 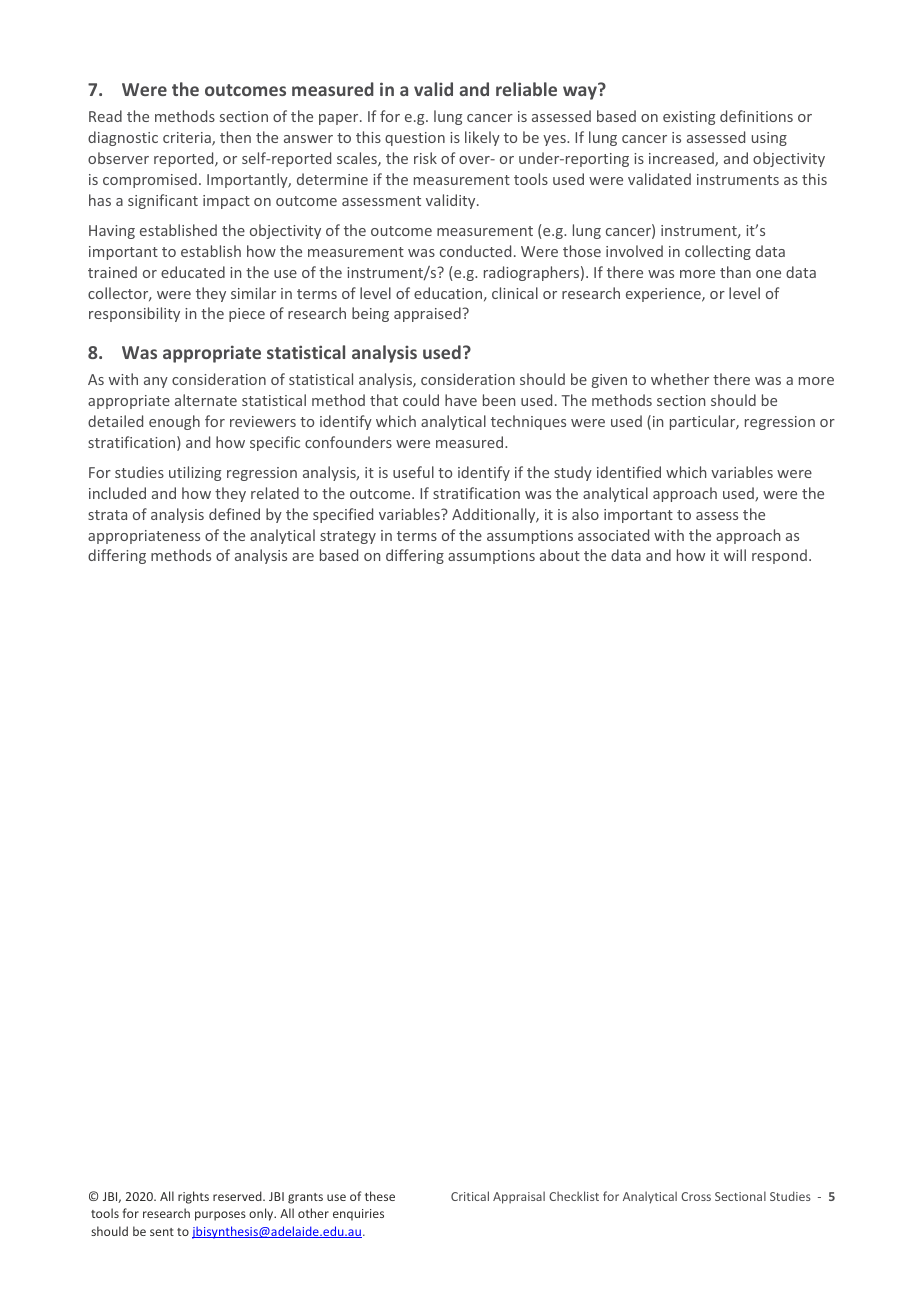 What do you see at coordinates (415, 139) in the screenshot?
I see `question` at bounding box center [415, 139].
